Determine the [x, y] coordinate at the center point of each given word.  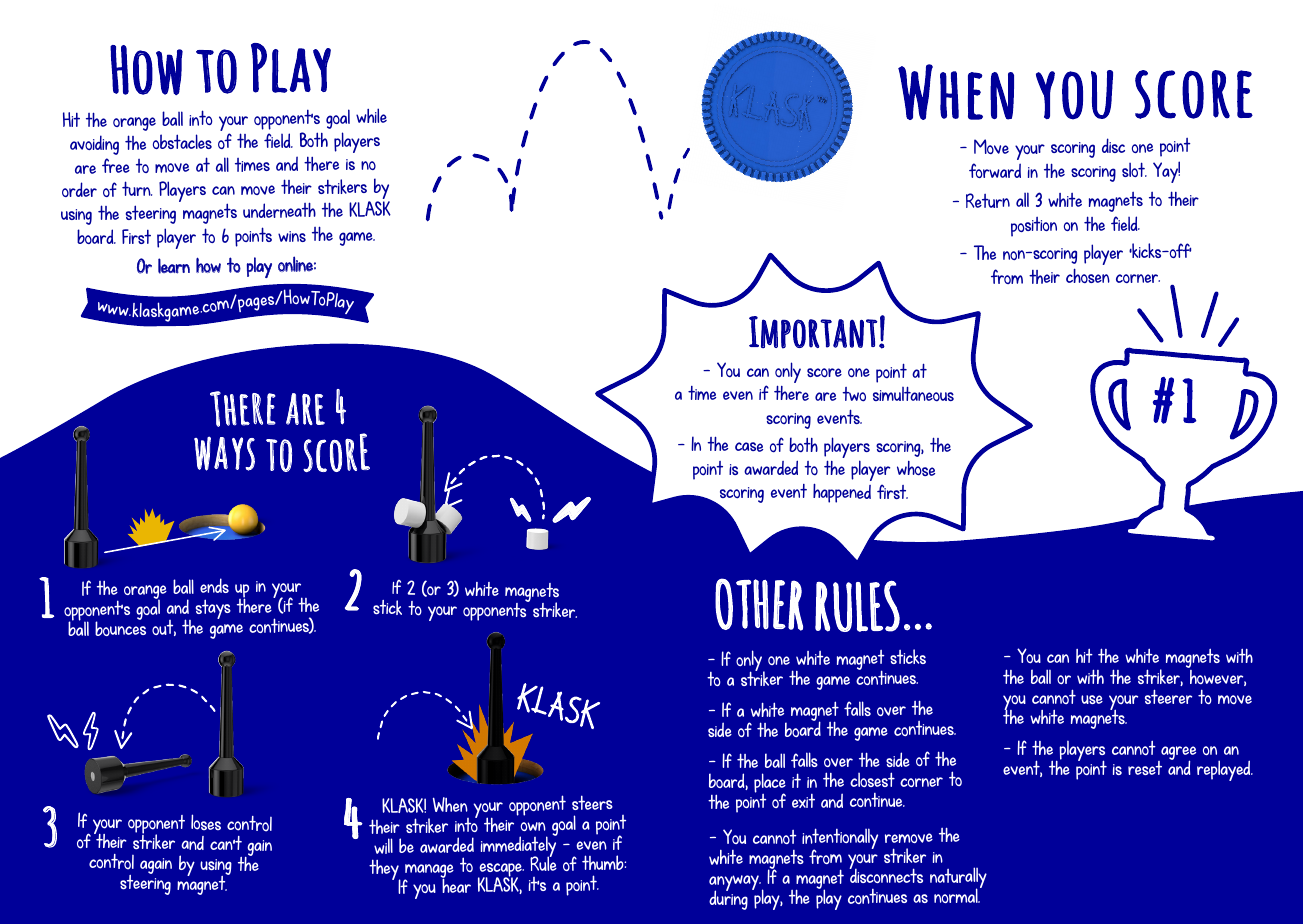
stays [213, 609]
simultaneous [913, 393]
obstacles [182, 141]
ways [224, 453]
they [385, 871]
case [749, 447]
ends [214, 585]
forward [995, 170]
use [1092, 699]
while [371, 115]
